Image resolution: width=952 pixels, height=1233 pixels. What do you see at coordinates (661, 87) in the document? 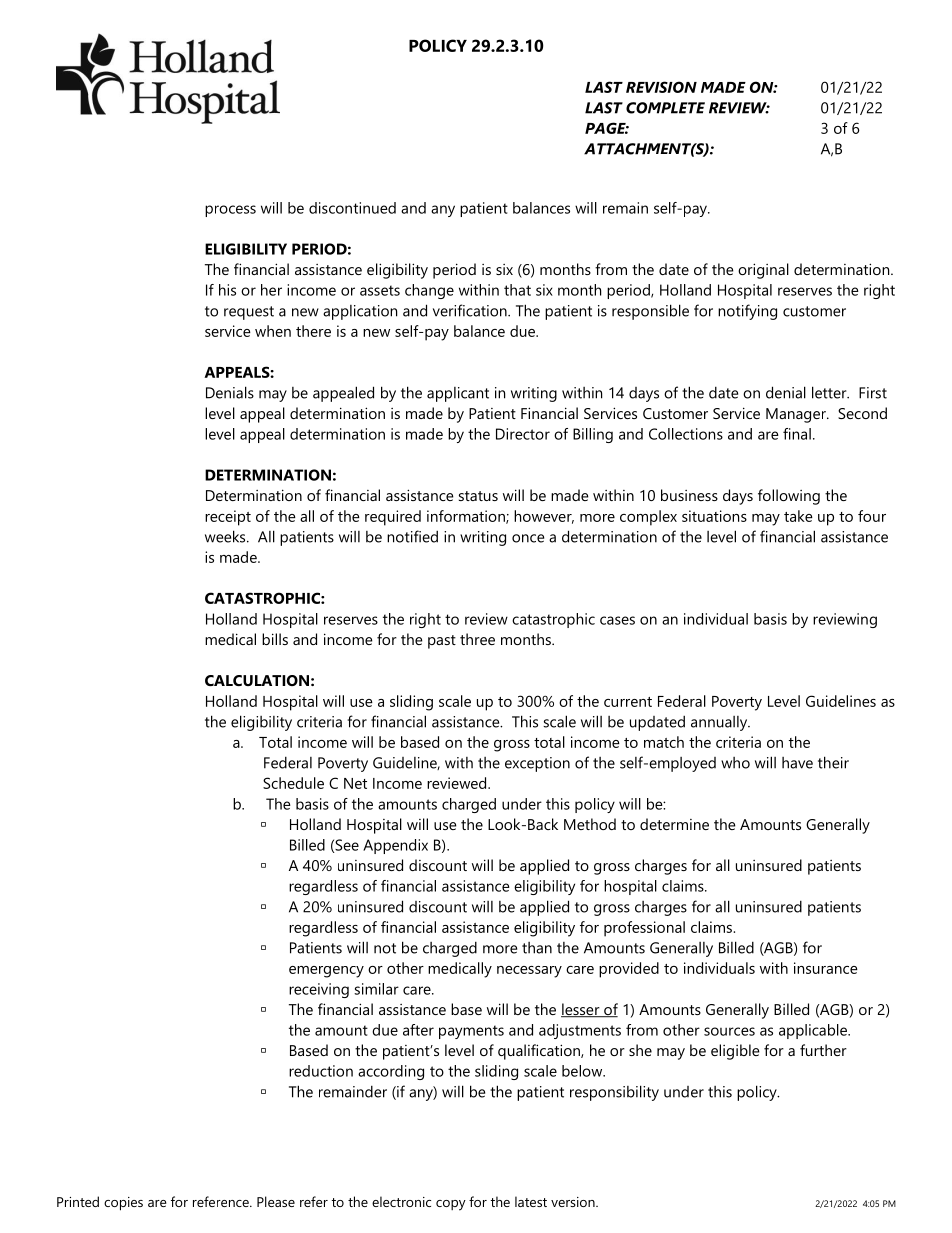
I see `REVISION` at bounding box center [661, 87].
